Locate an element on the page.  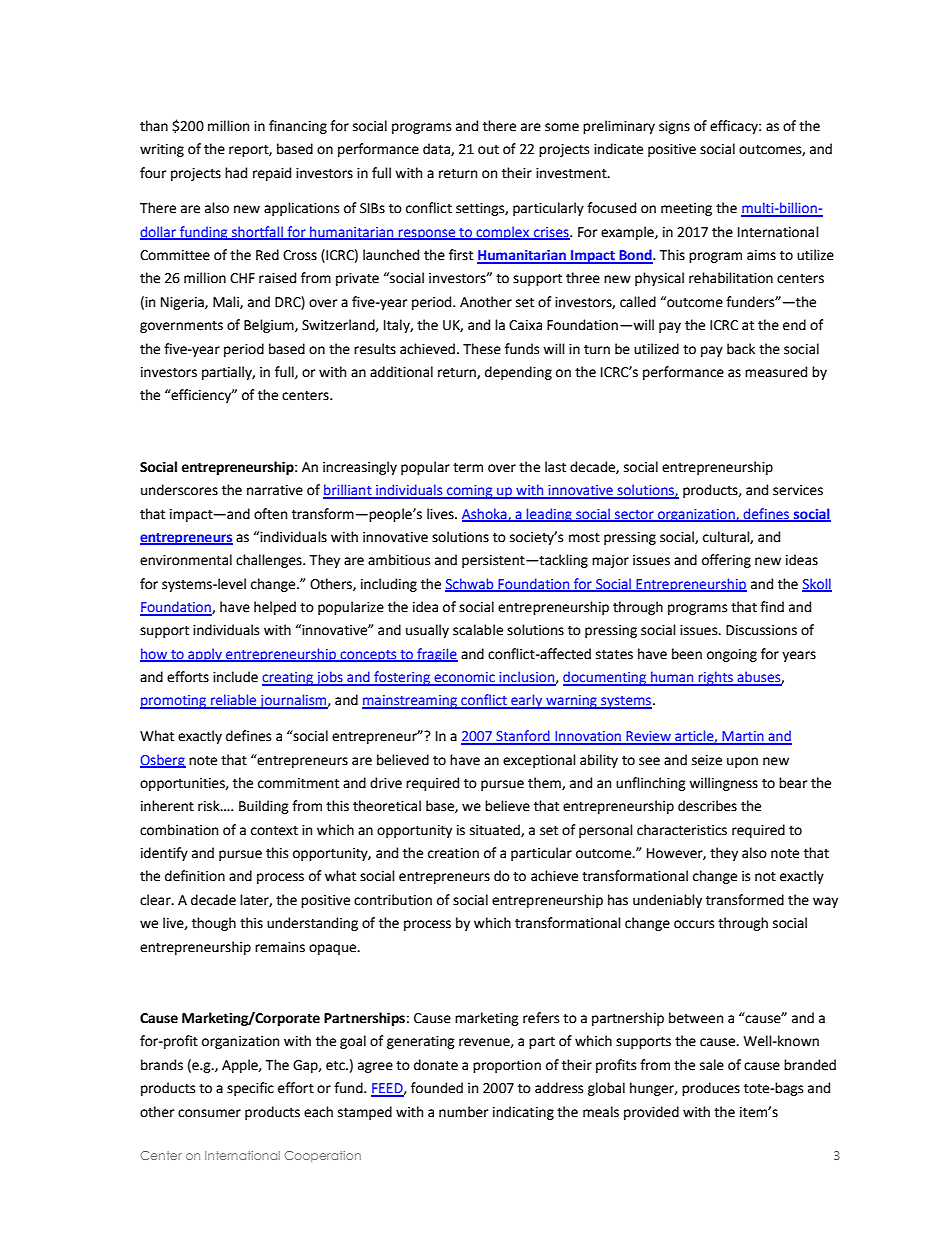
number is located at coordinates (463, 1112).
